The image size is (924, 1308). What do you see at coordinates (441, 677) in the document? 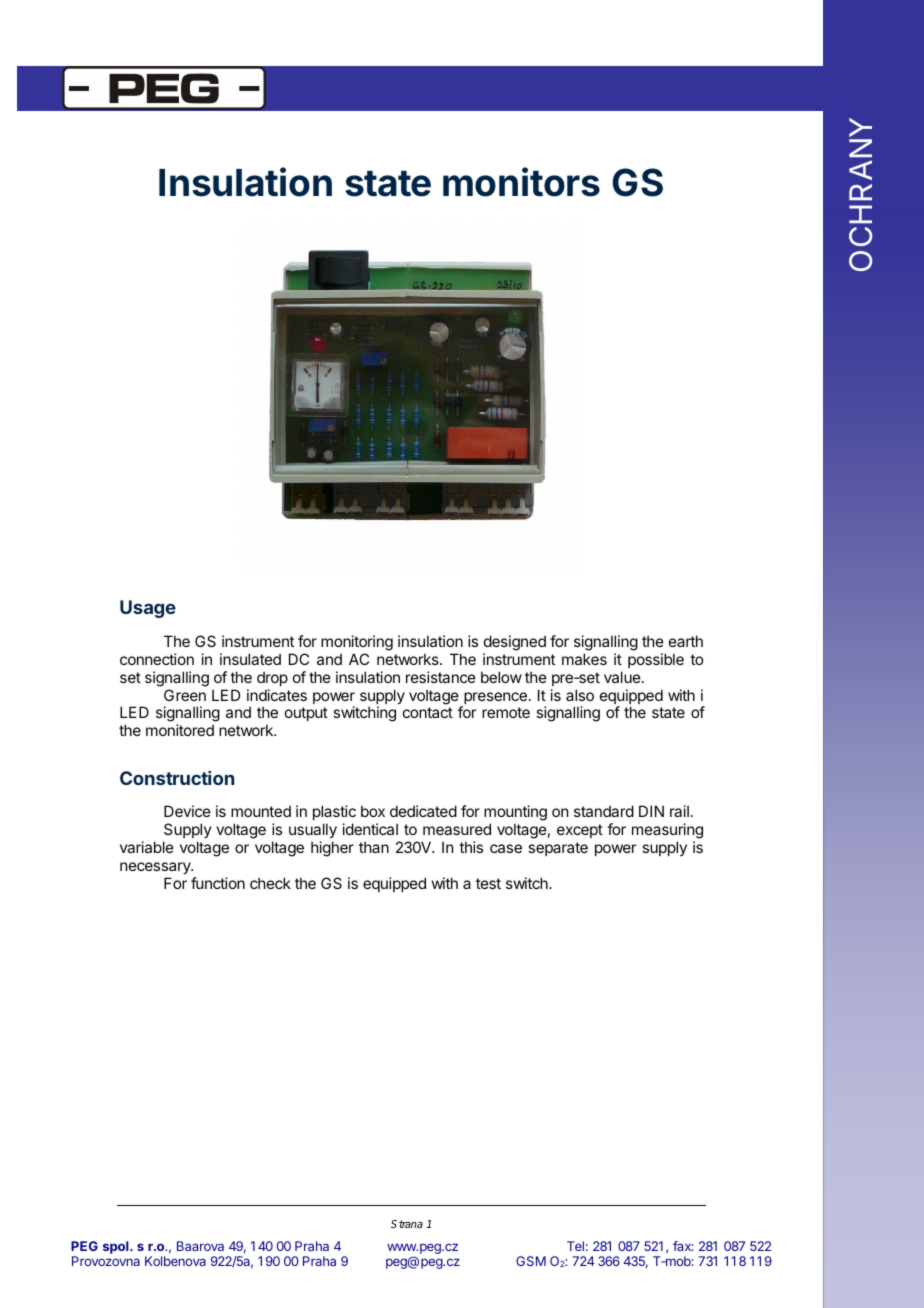
I see `resistance` at bounding box center [441, 677].
